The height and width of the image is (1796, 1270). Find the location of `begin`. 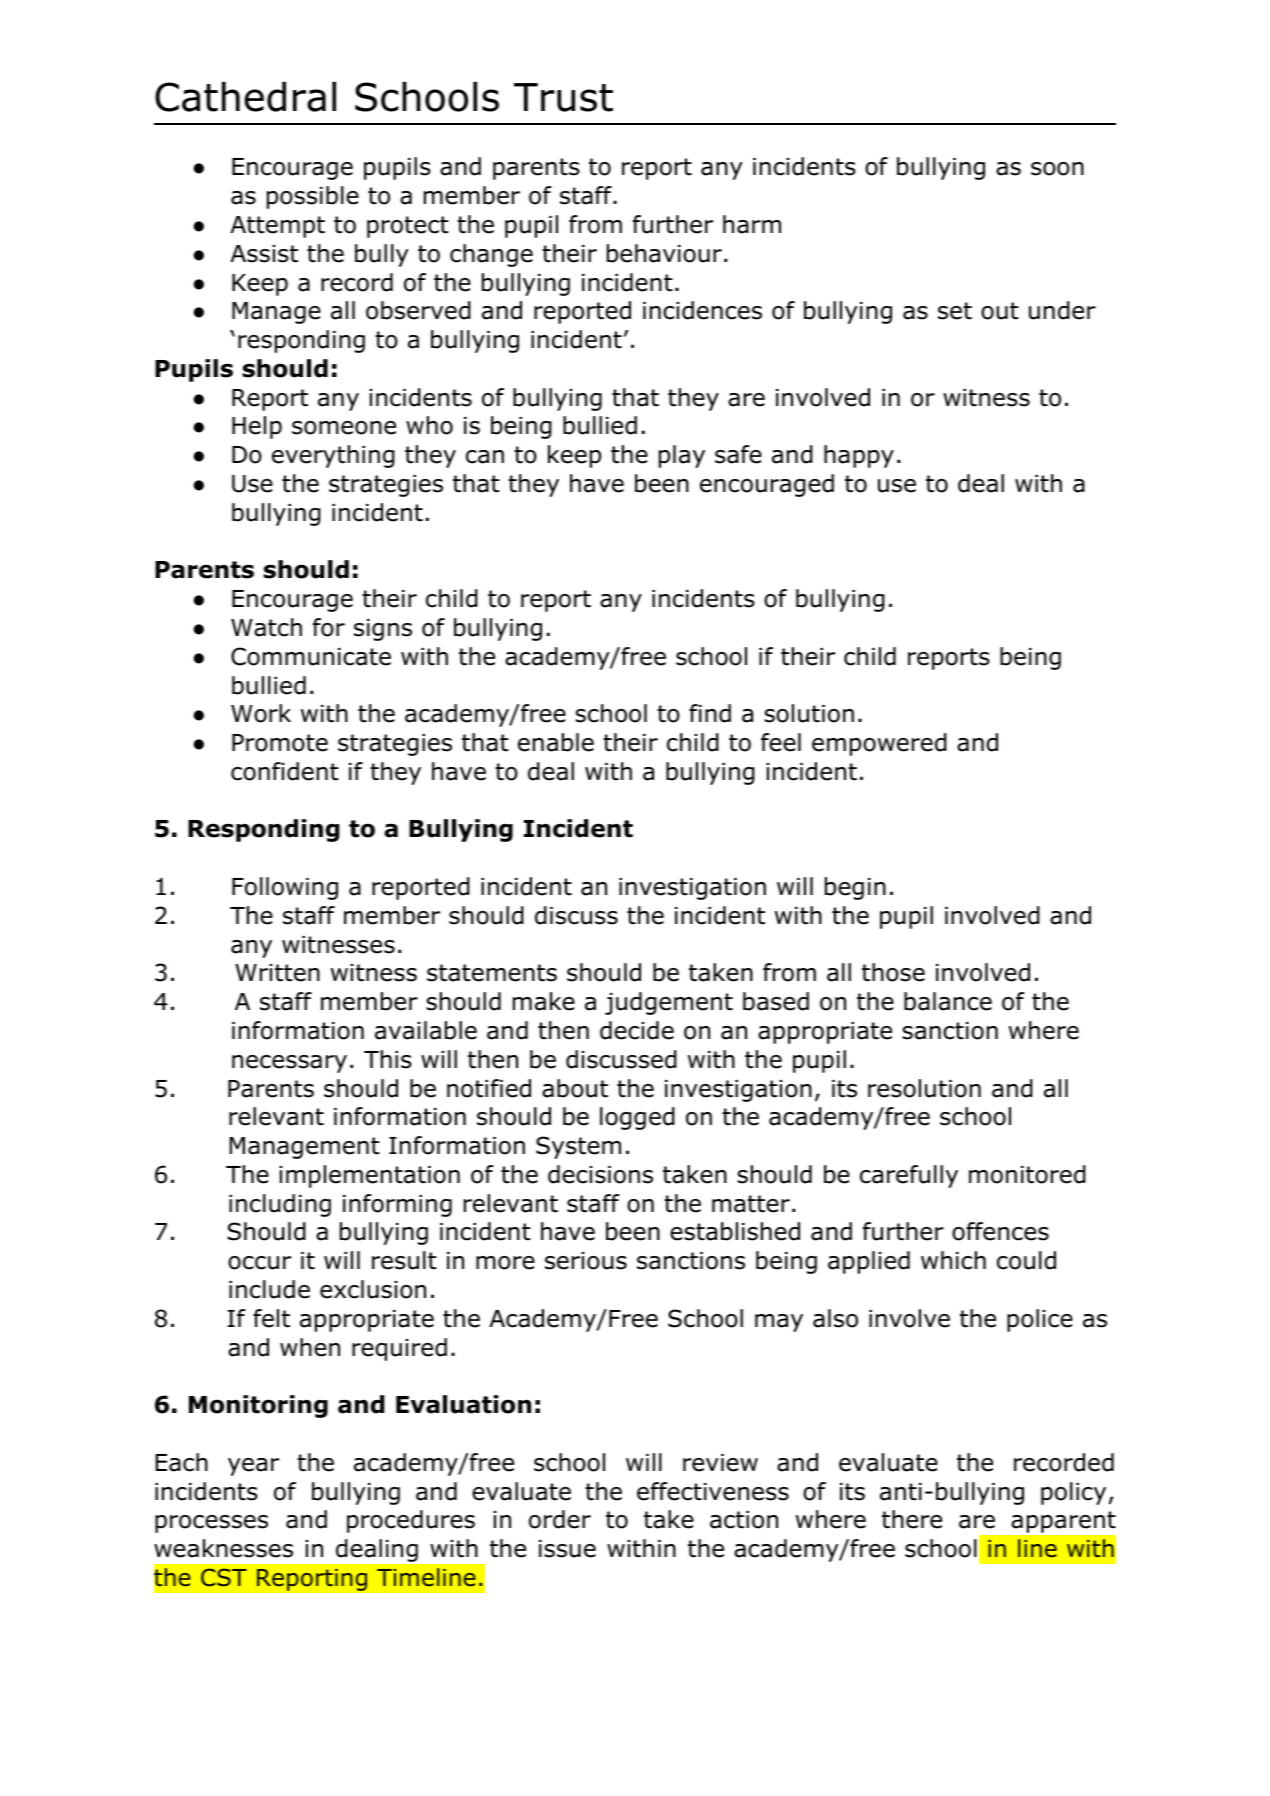

begin is located at coordinates (855, 888).
